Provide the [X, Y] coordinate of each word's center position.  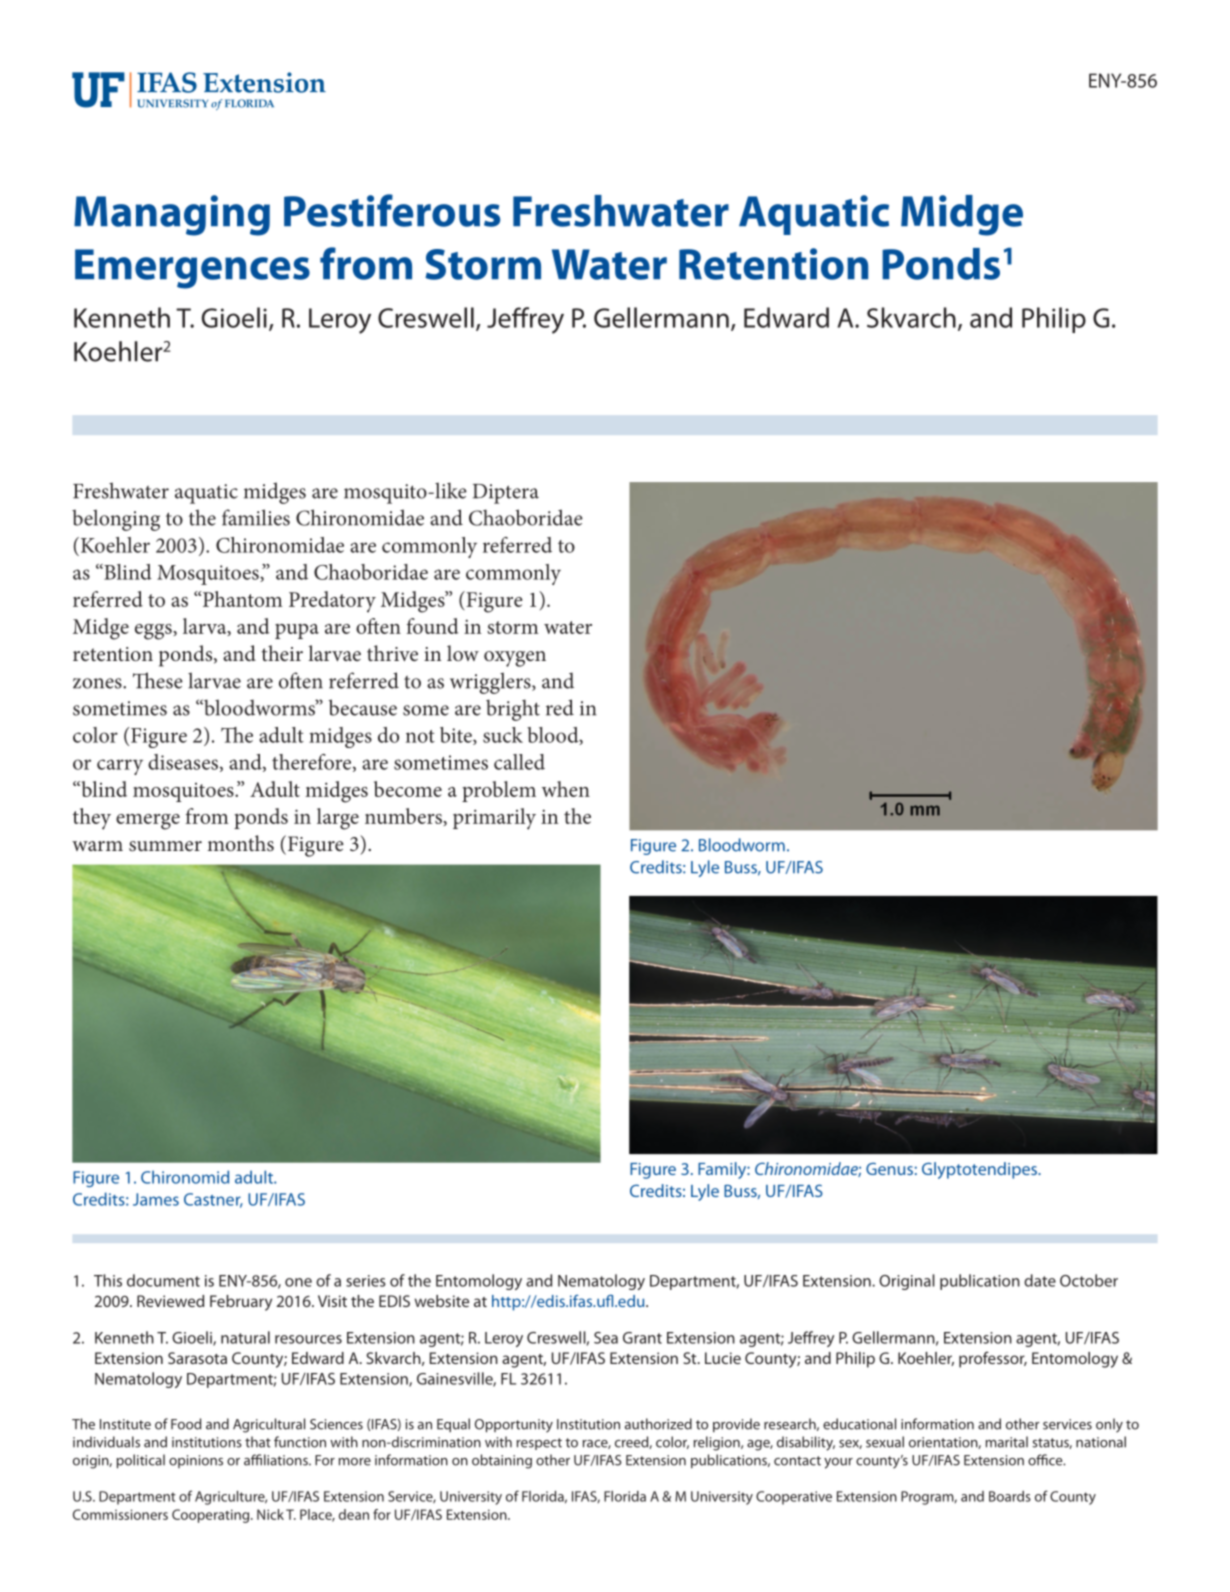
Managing [172, 215]
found [432, 626]
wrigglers [491, 683]
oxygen [515, 659]
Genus [889, 1168]
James [156, 1199]
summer [165, 846]
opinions [196, 1461]
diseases [183, 762]
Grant [642, 1338]
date [1040, 1280]
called [519, 762]
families [256, 517]
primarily [494, 819]
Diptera [506, 494]
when [566, 789]
